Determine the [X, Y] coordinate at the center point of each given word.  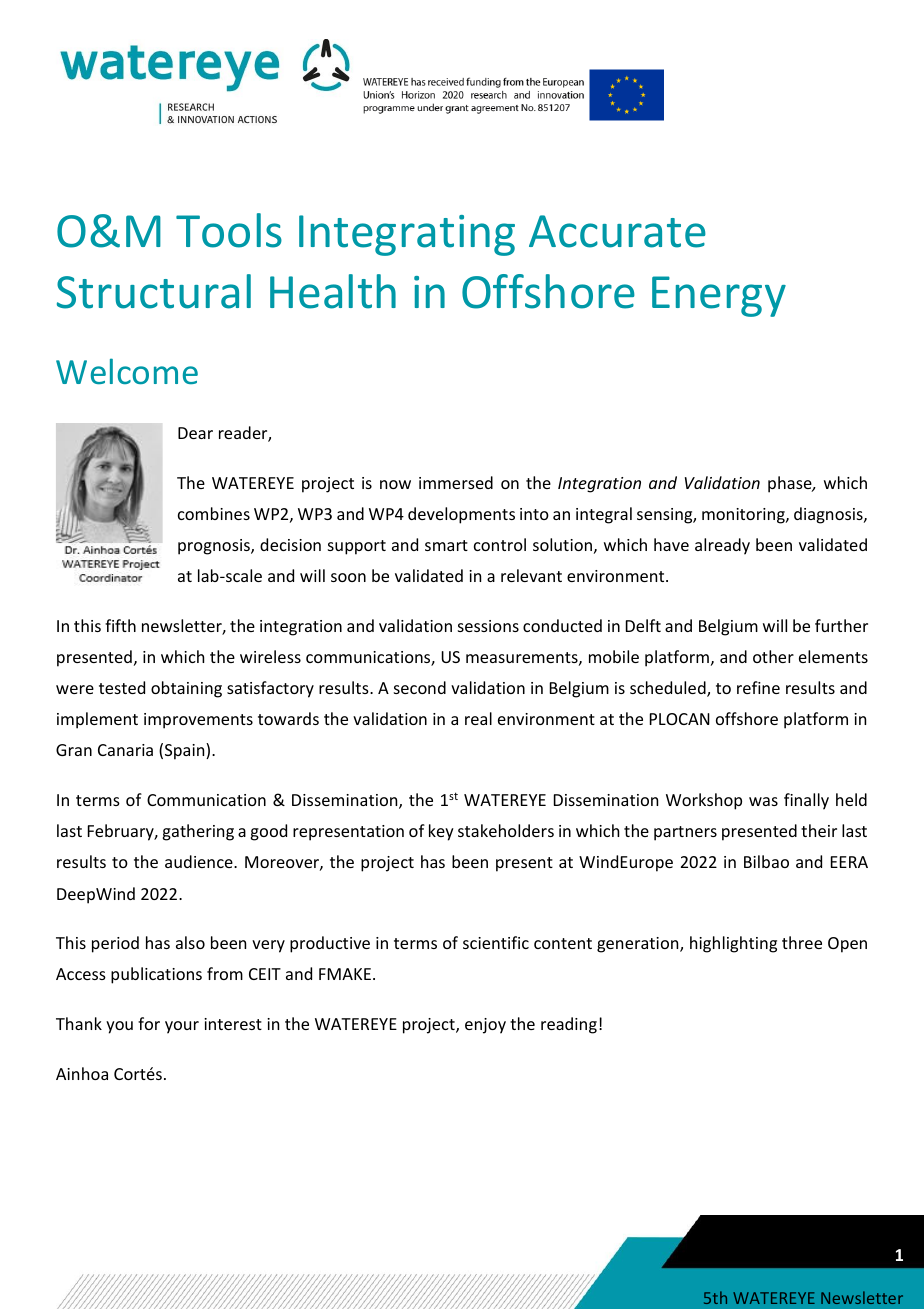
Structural [154, 291]
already [722, 546]
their [819, 830]
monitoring [744, 516]
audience [200, 861]
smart [446, 545]
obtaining [186, 689]
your [182, 1027]
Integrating [407, 235]
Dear [195, 433]
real [478, 718]
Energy [719, 296]
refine [758, 687]
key [441, 832]
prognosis [215, 547]
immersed [456, 482]
